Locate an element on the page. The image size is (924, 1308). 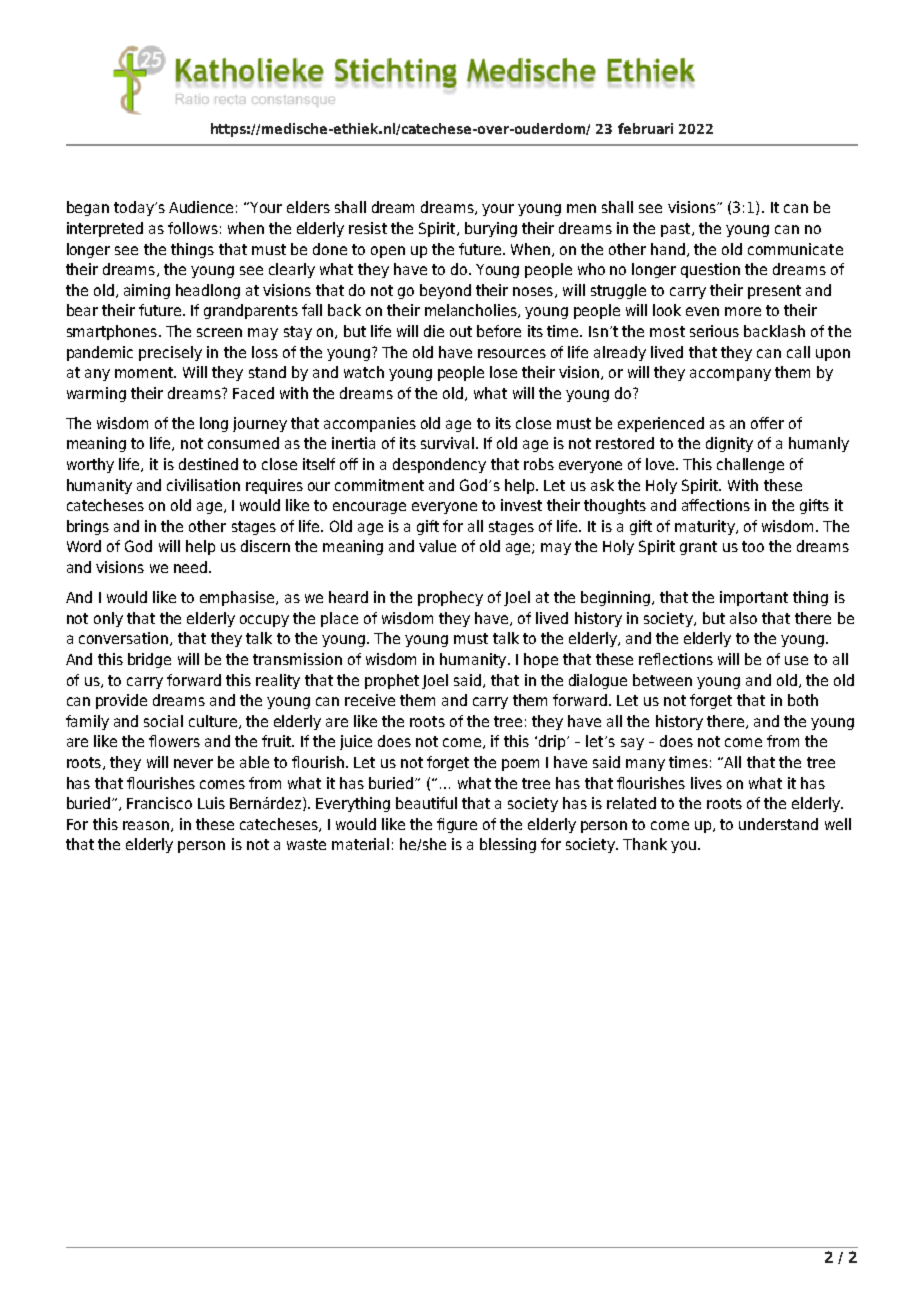
Francisco is located at coordinates (159, 803).
